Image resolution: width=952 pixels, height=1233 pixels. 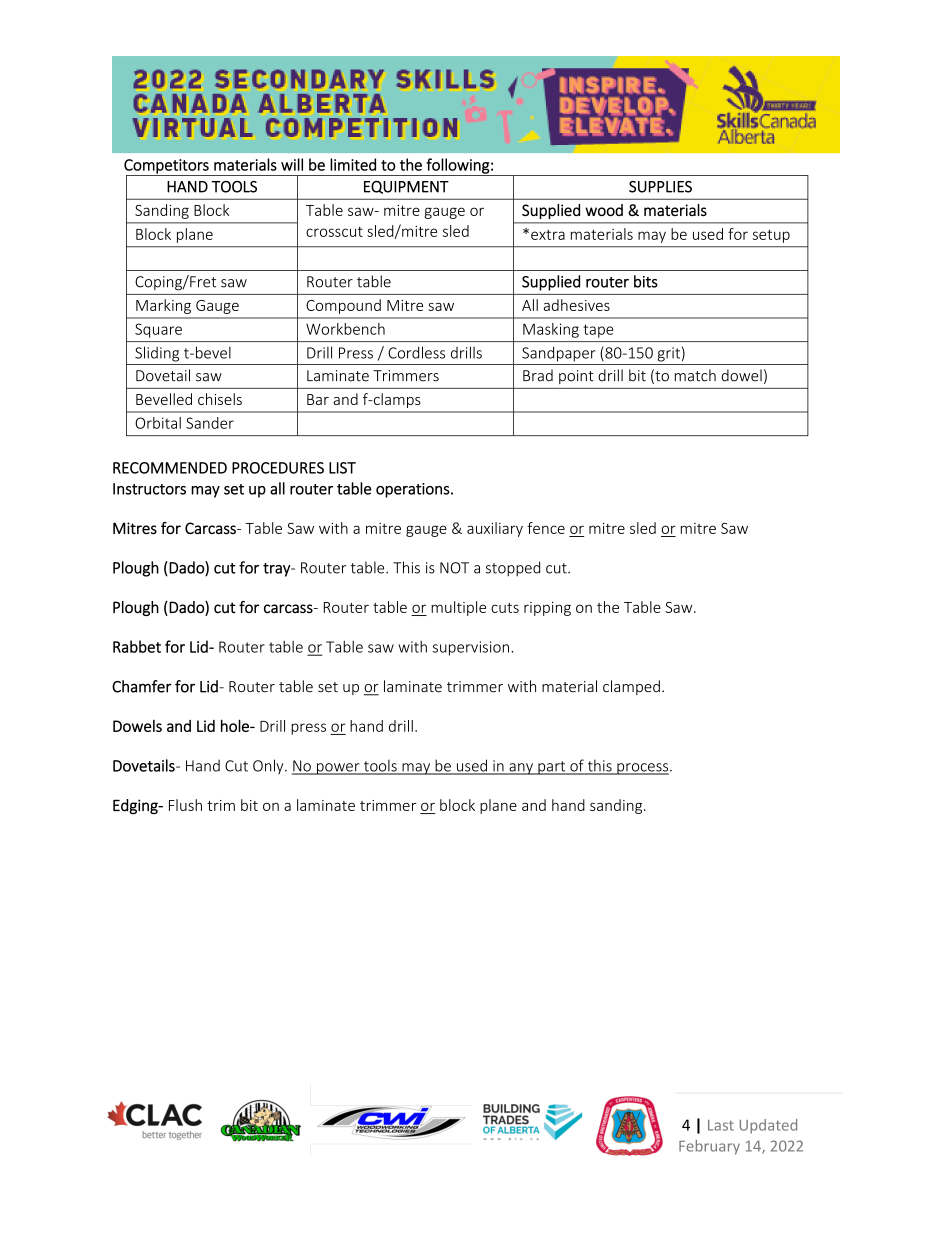 I want to click on Only, so click(x=269, y=767).
